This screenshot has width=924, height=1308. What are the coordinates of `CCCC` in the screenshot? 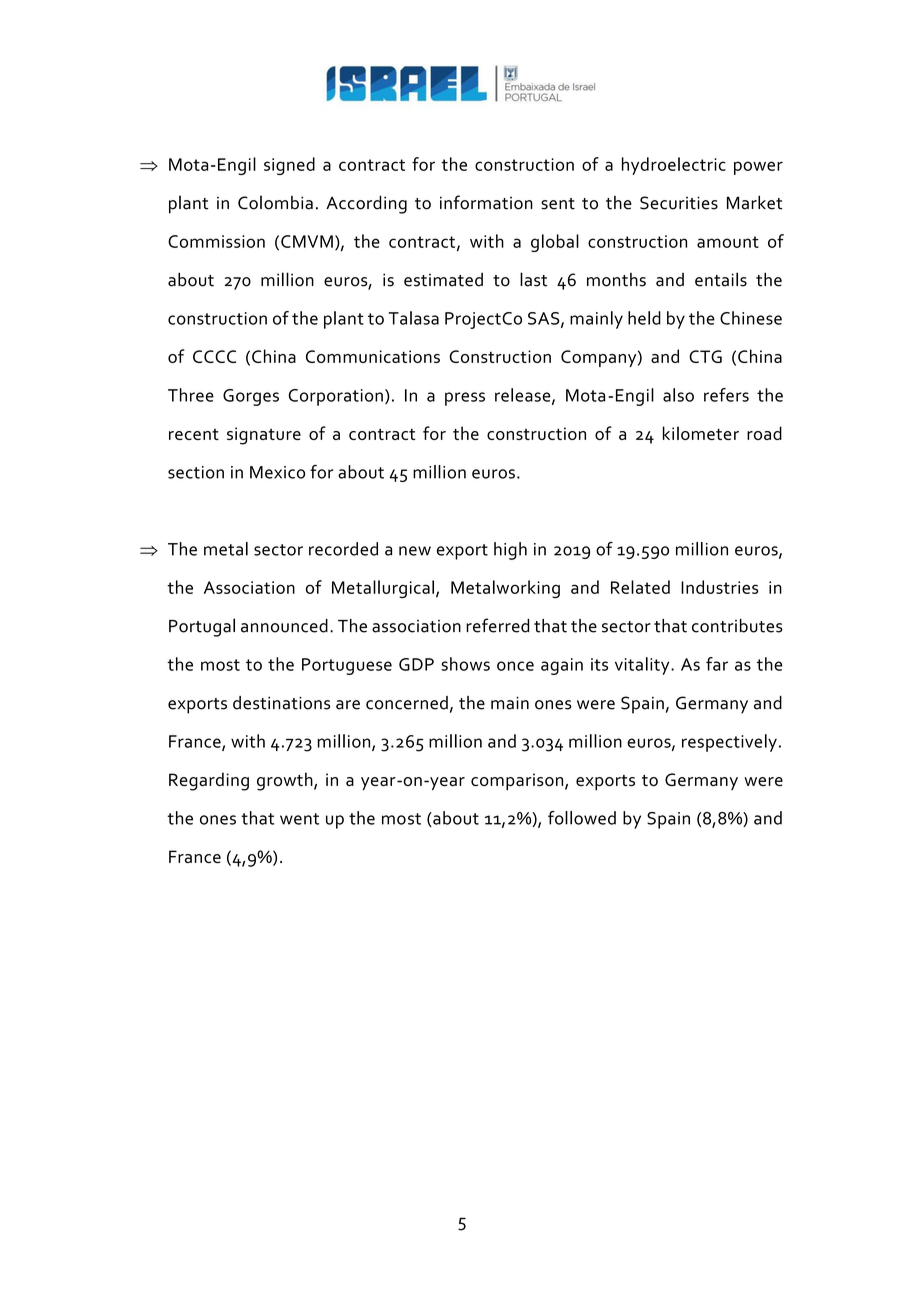 It's located at (214, 356).
